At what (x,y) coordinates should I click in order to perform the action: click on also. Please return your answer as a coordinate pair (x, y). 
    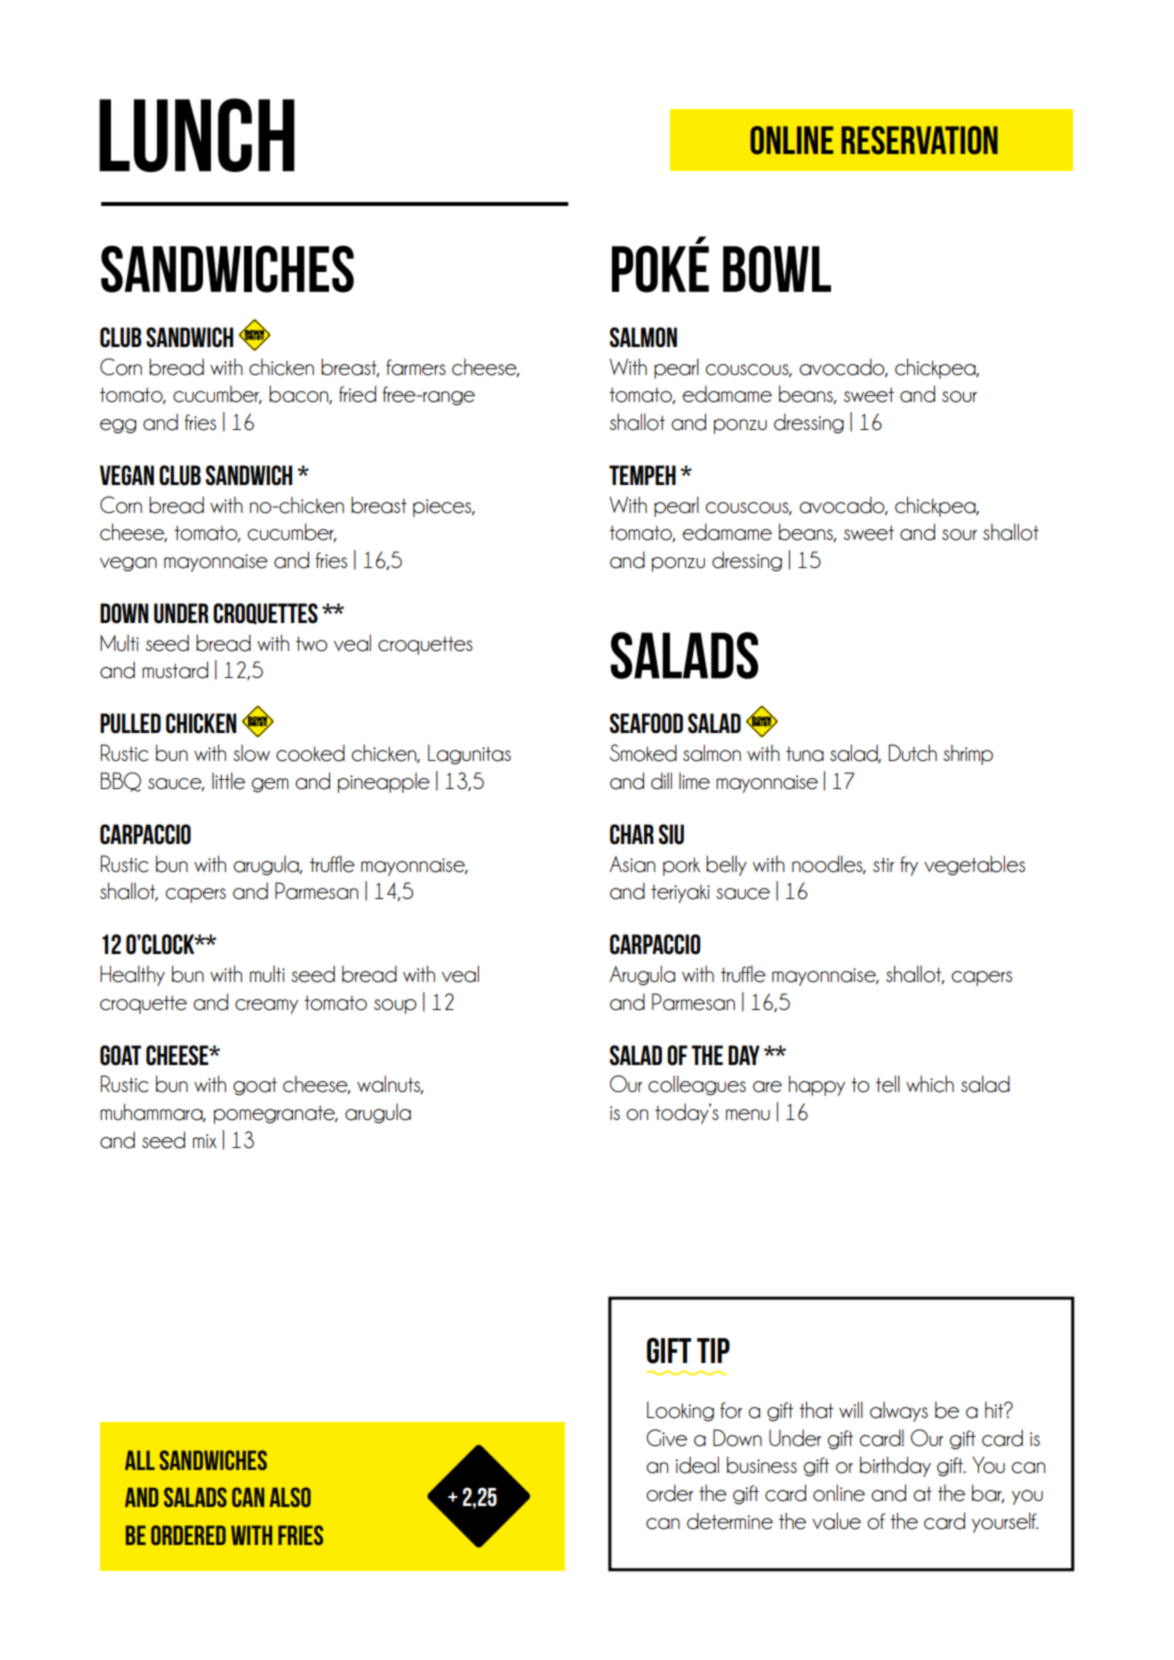
    Looking at the image, I should click on (290, 1497).
